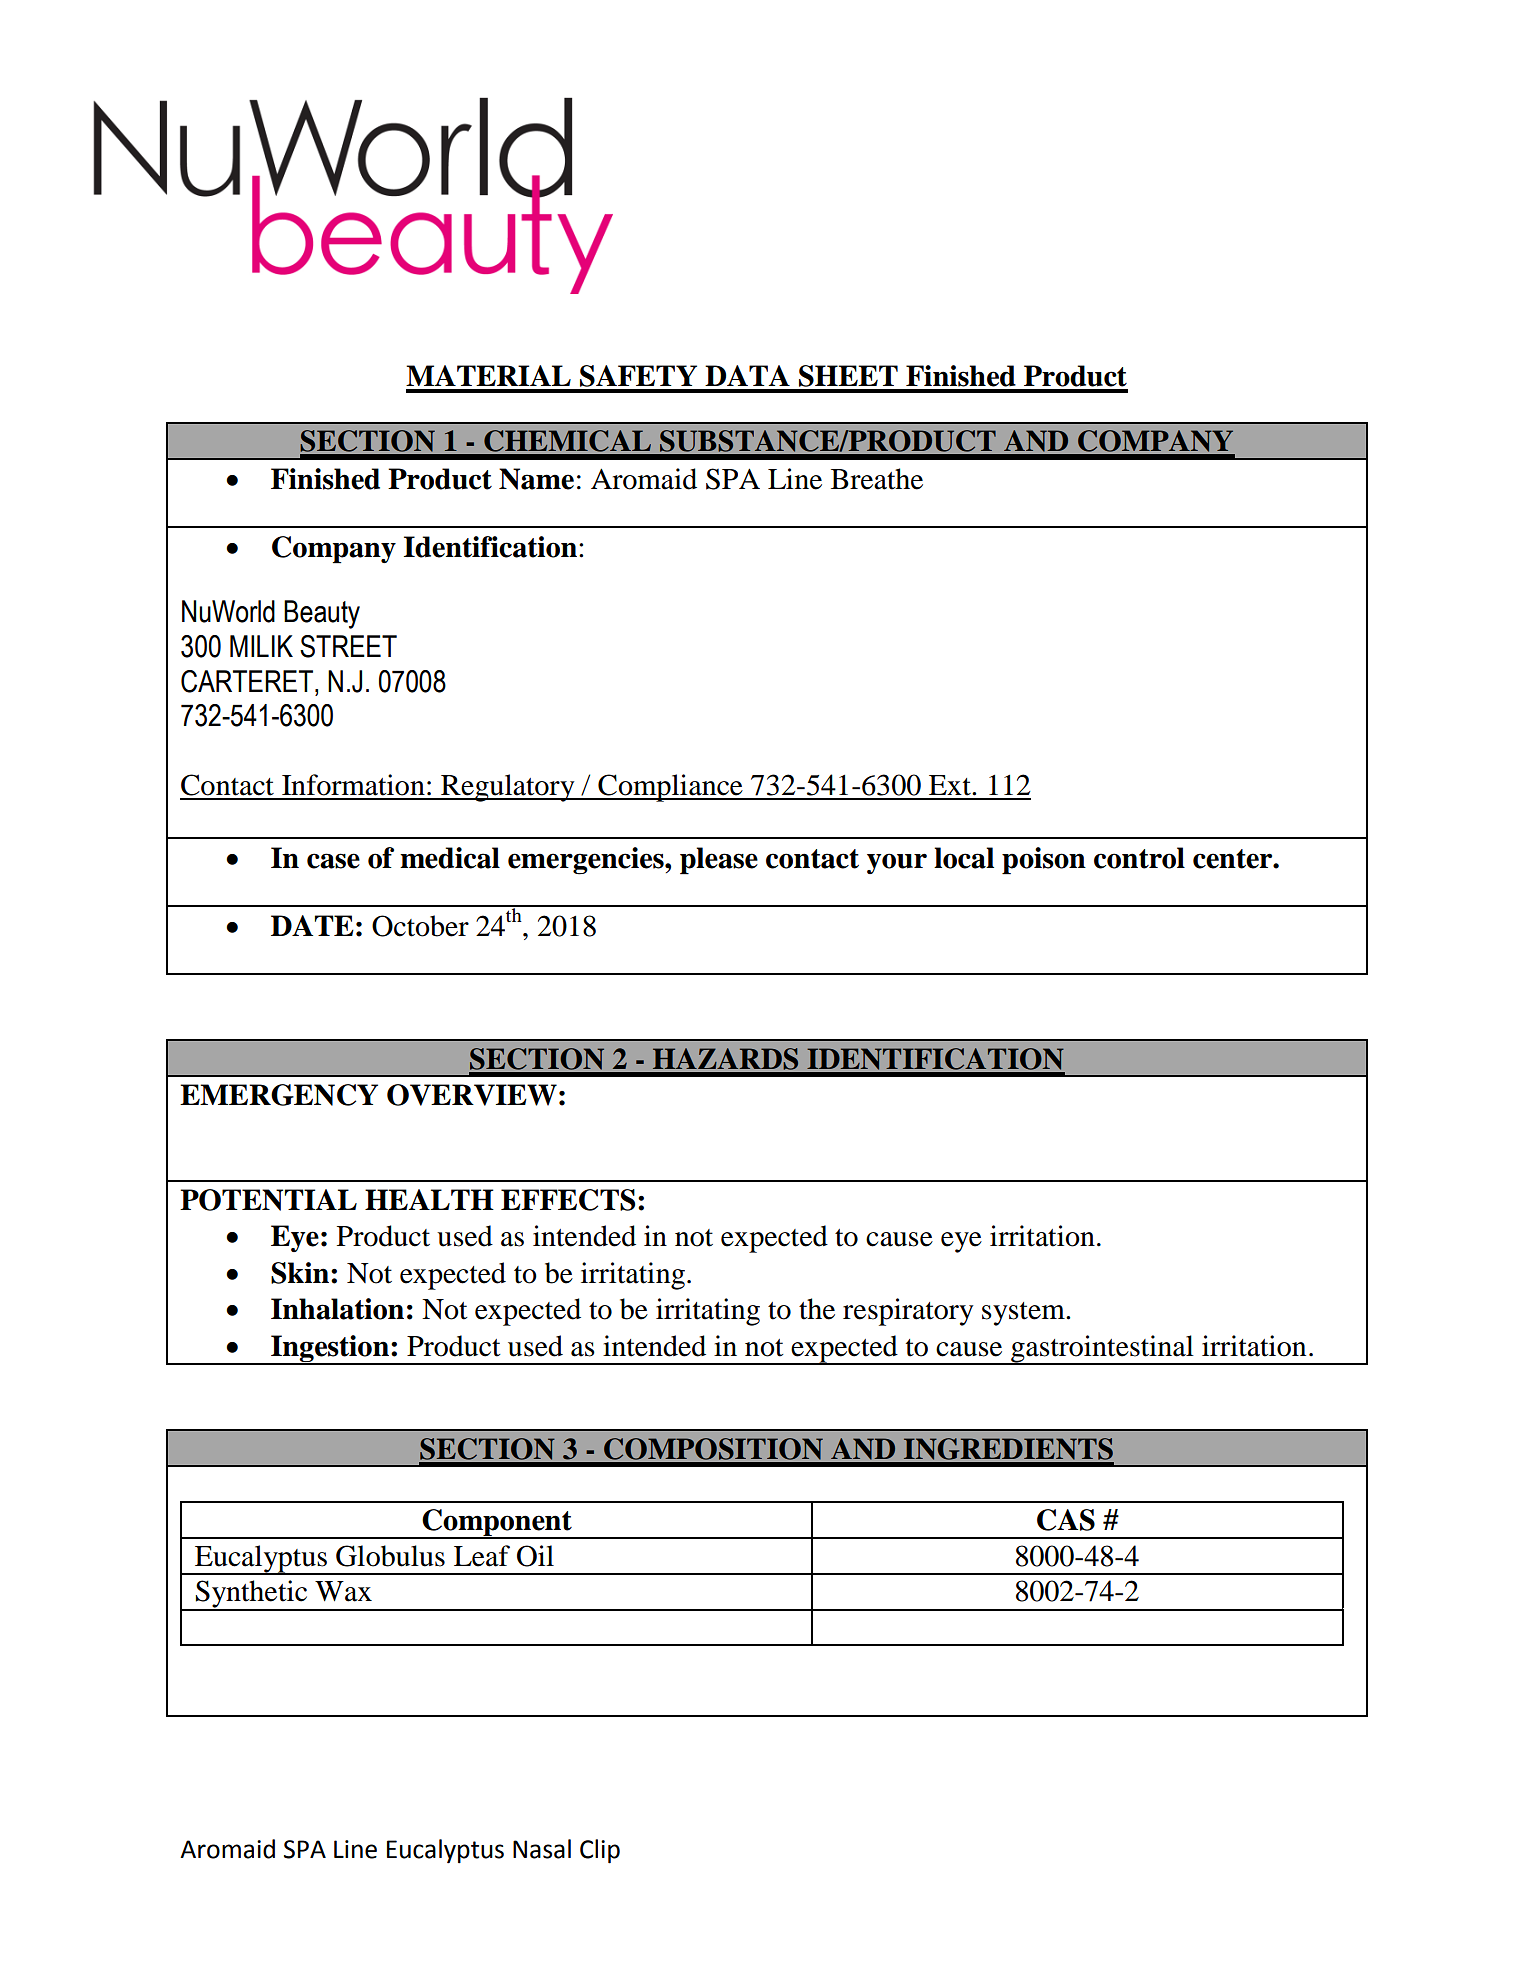  What do you see at coordinates (488, 375) in the image?
I see `MATERIAL` at bounding box center [488, 375].
